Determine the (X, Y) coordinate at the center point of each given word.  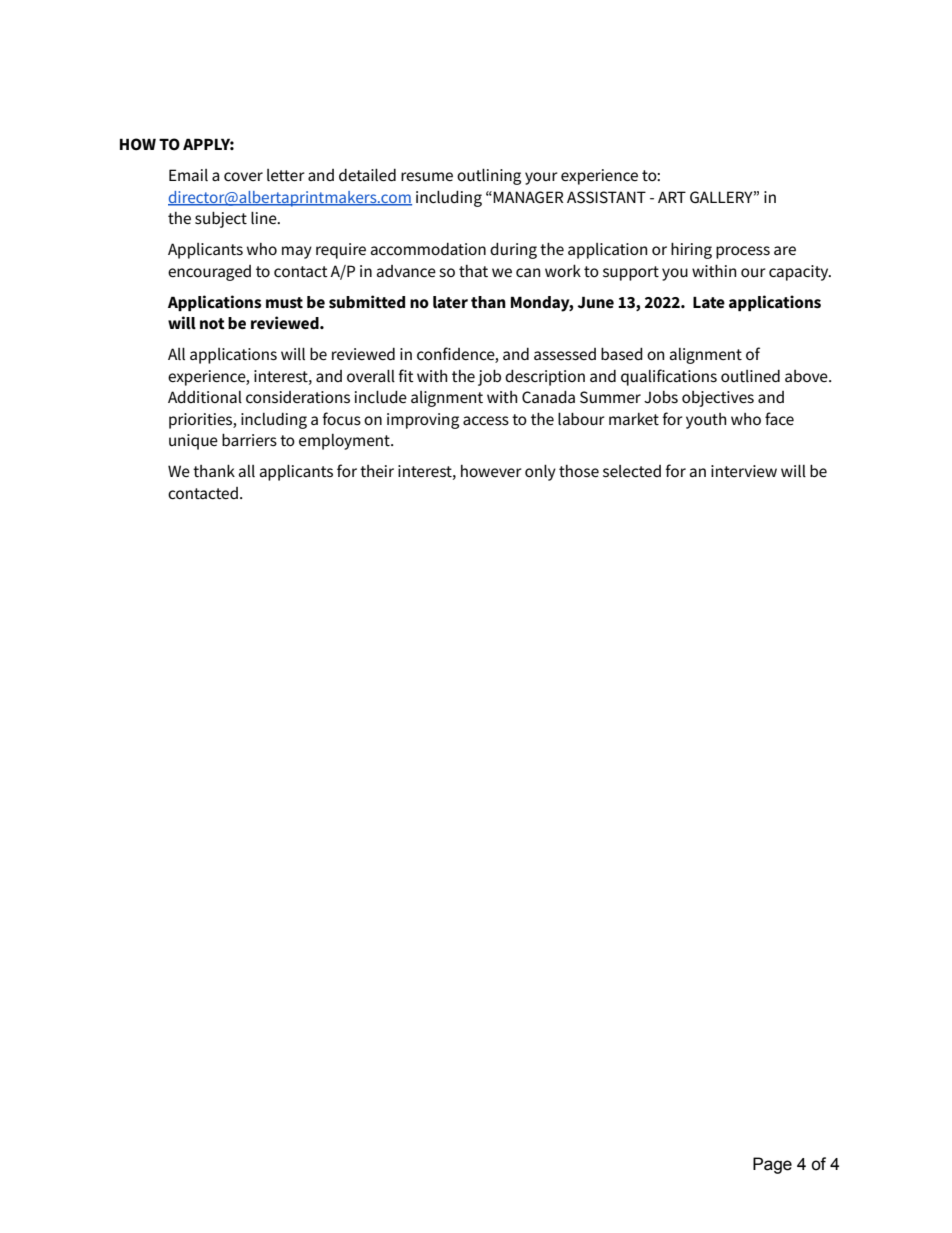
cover (243, 176)
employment (345, 442)
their (377, 471)
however (491, 471)
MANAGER (528, 197)
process (743, 252)
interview (744, 471)
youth (706, 421)
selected (632, 471)
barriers (249, 439)
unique (193, 442)
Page (772, 1165)
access (486, 420)
